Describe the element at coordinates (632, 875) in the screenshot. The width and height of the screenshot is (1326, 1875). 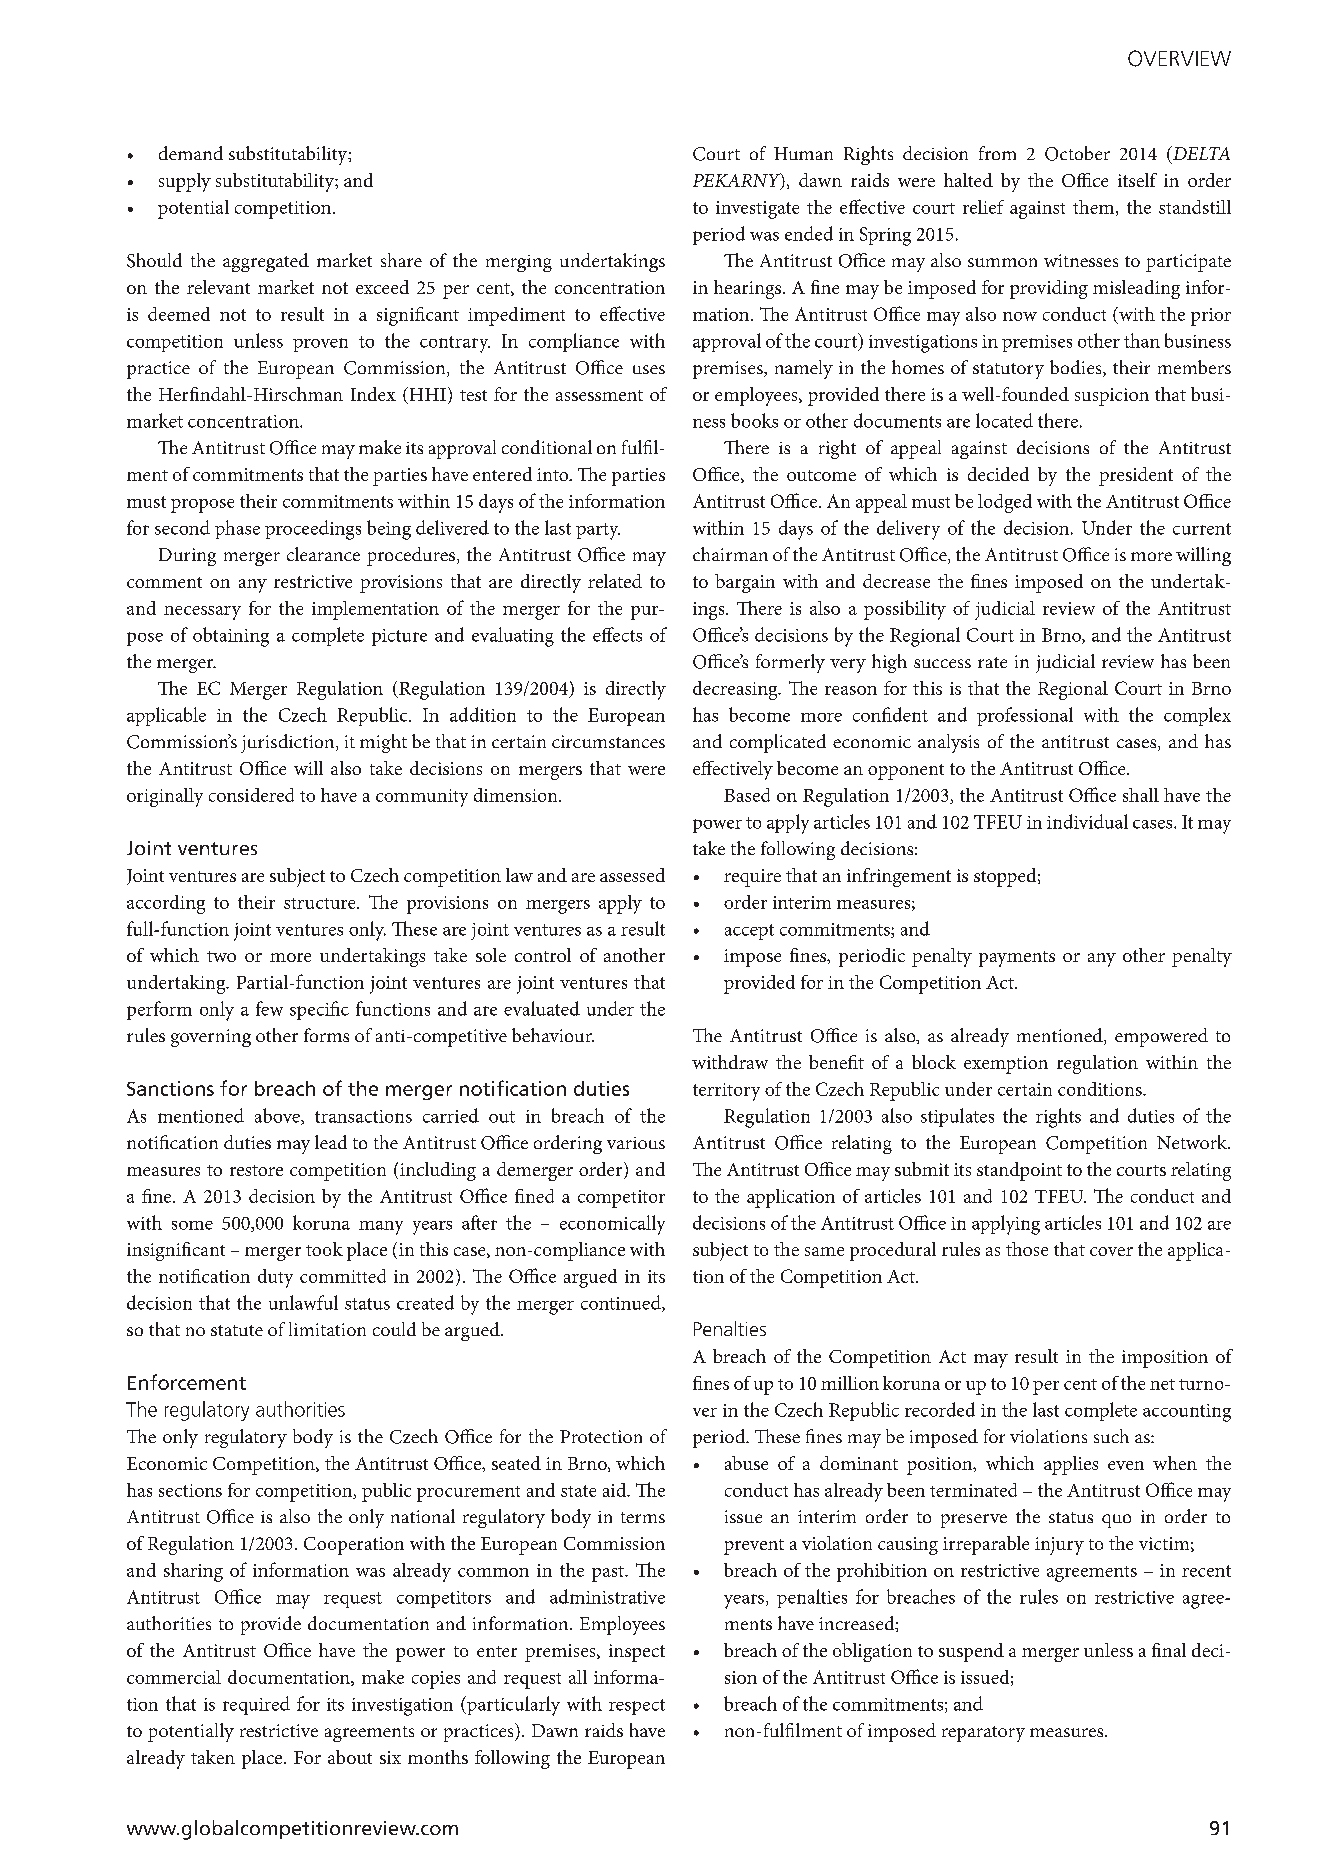
I see `assessed` at that location.
